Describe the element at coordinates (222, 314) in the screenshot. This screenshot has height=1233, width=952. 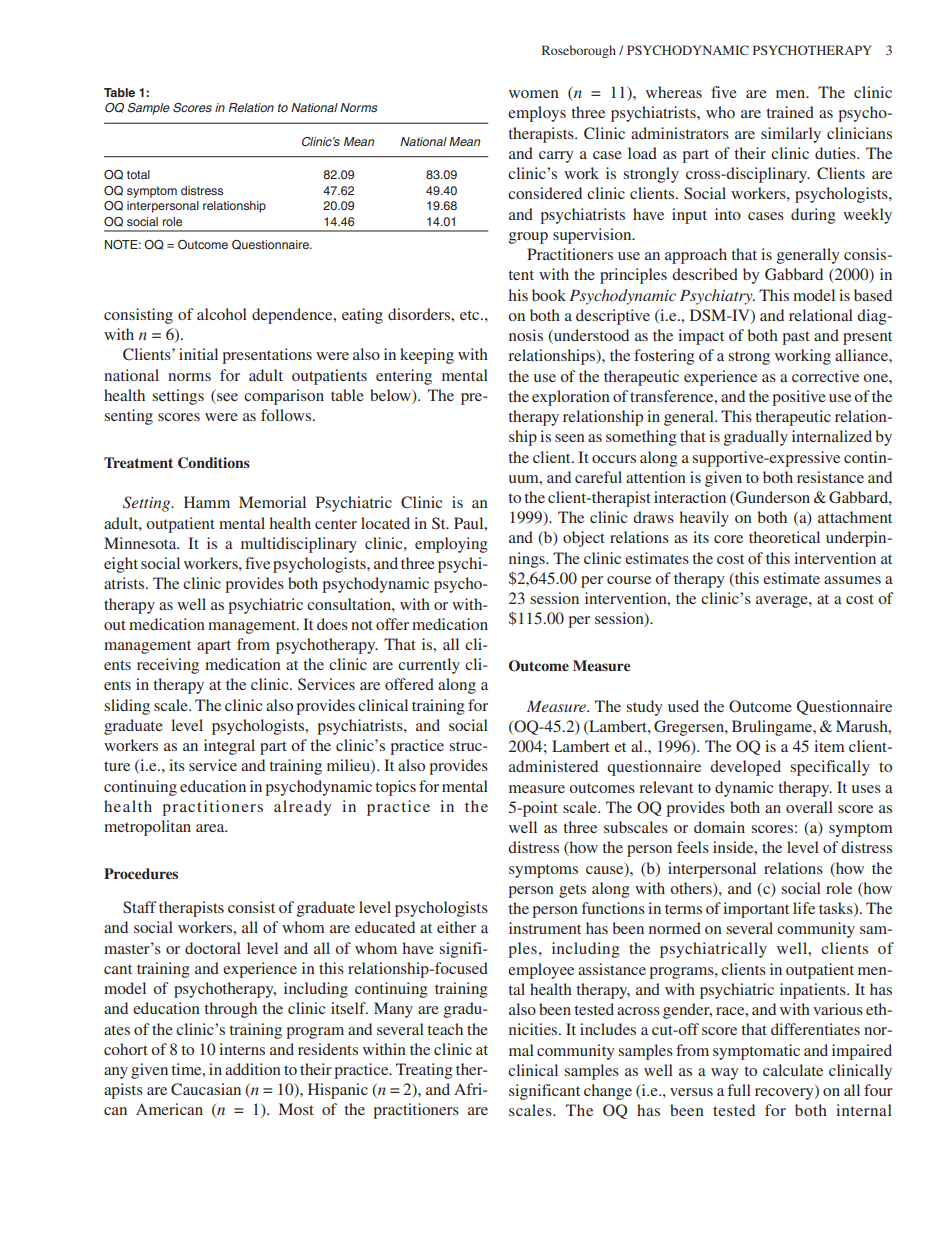
I see `alcohol` at that location.
